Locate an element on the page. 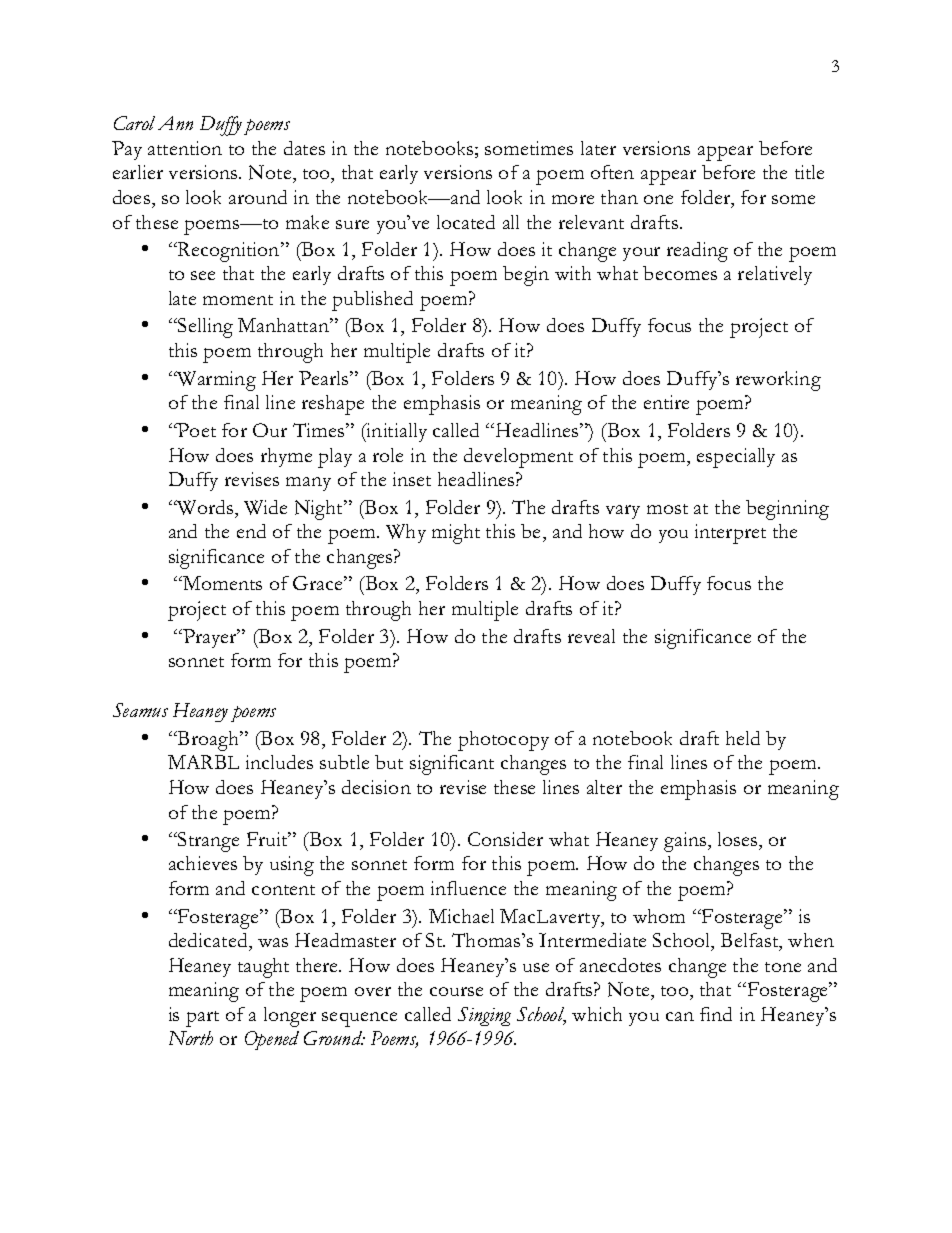 This page has width=952, height=1233. Strange is located at coordinates (207, 842).
